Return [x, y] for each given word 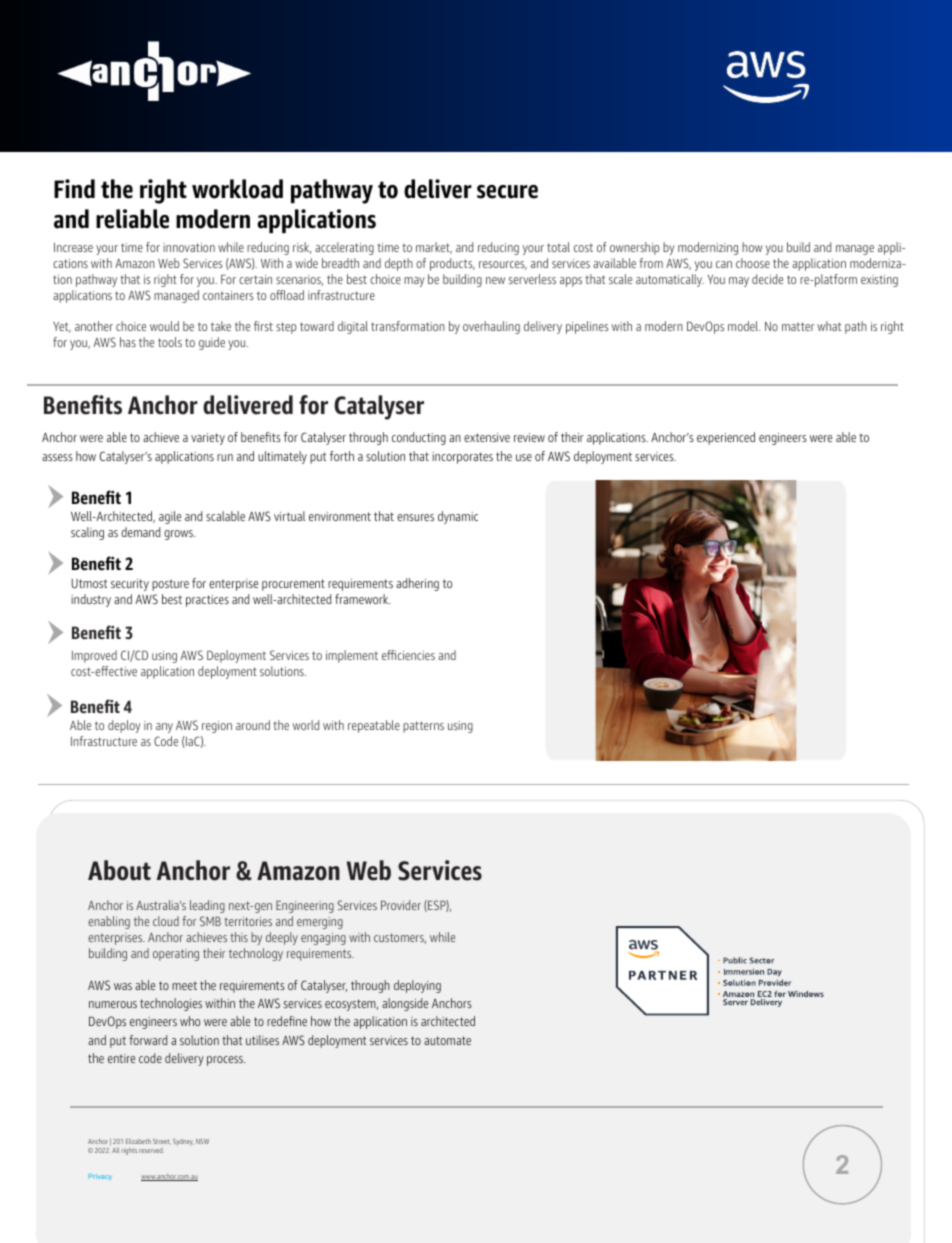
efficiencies [408, 655]
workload [237, 189]
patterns [423, 727]
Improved [94, 656]
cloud [166, 921]
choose [753, 263]
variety [208, 439]
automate [447, 1040]
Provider [401, 905]
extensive [487, 437]
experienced [726, 438]
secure [507, 192]
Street [162, 1142]
